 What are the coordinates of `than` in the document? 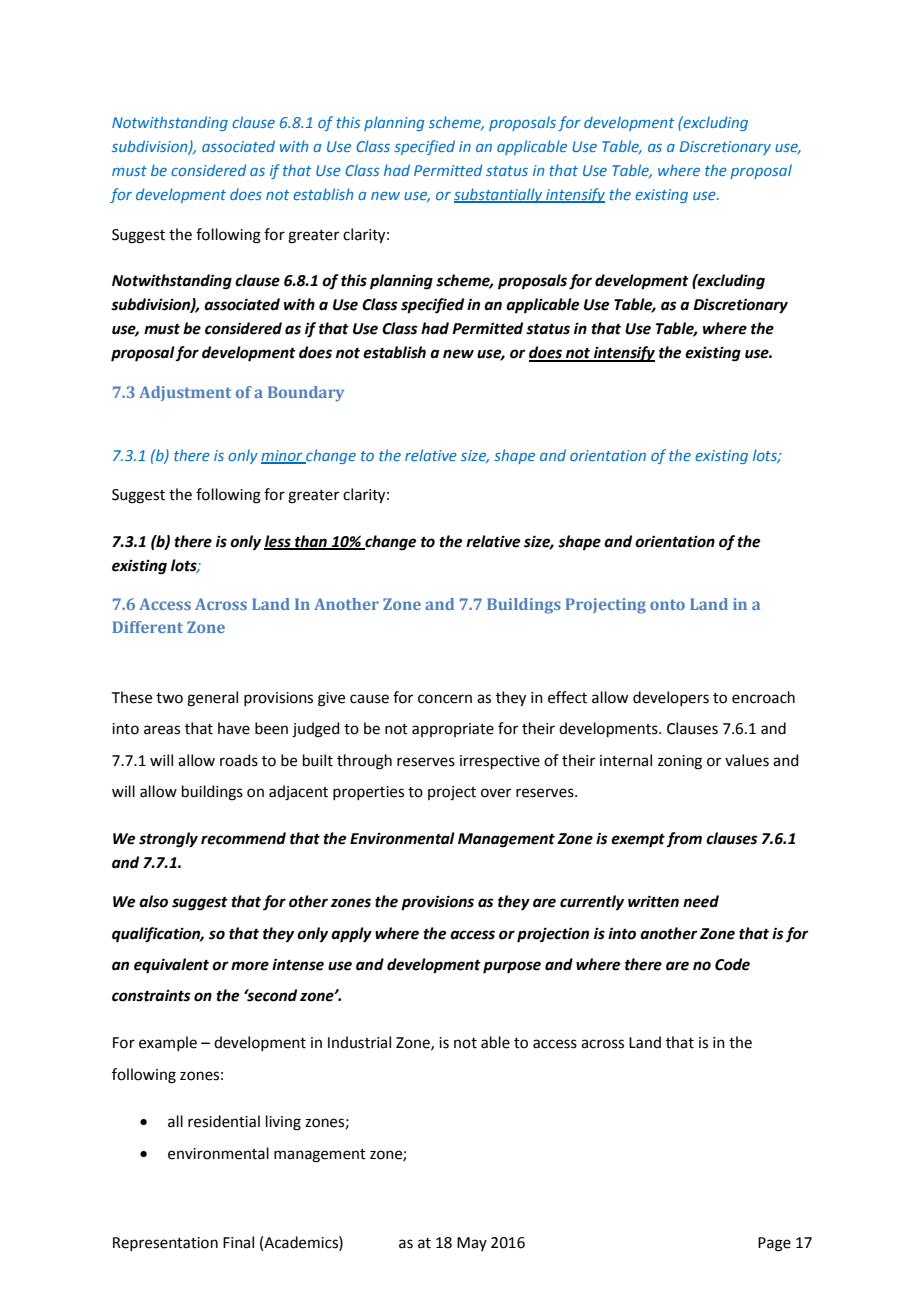 It's located at (311, 542).
